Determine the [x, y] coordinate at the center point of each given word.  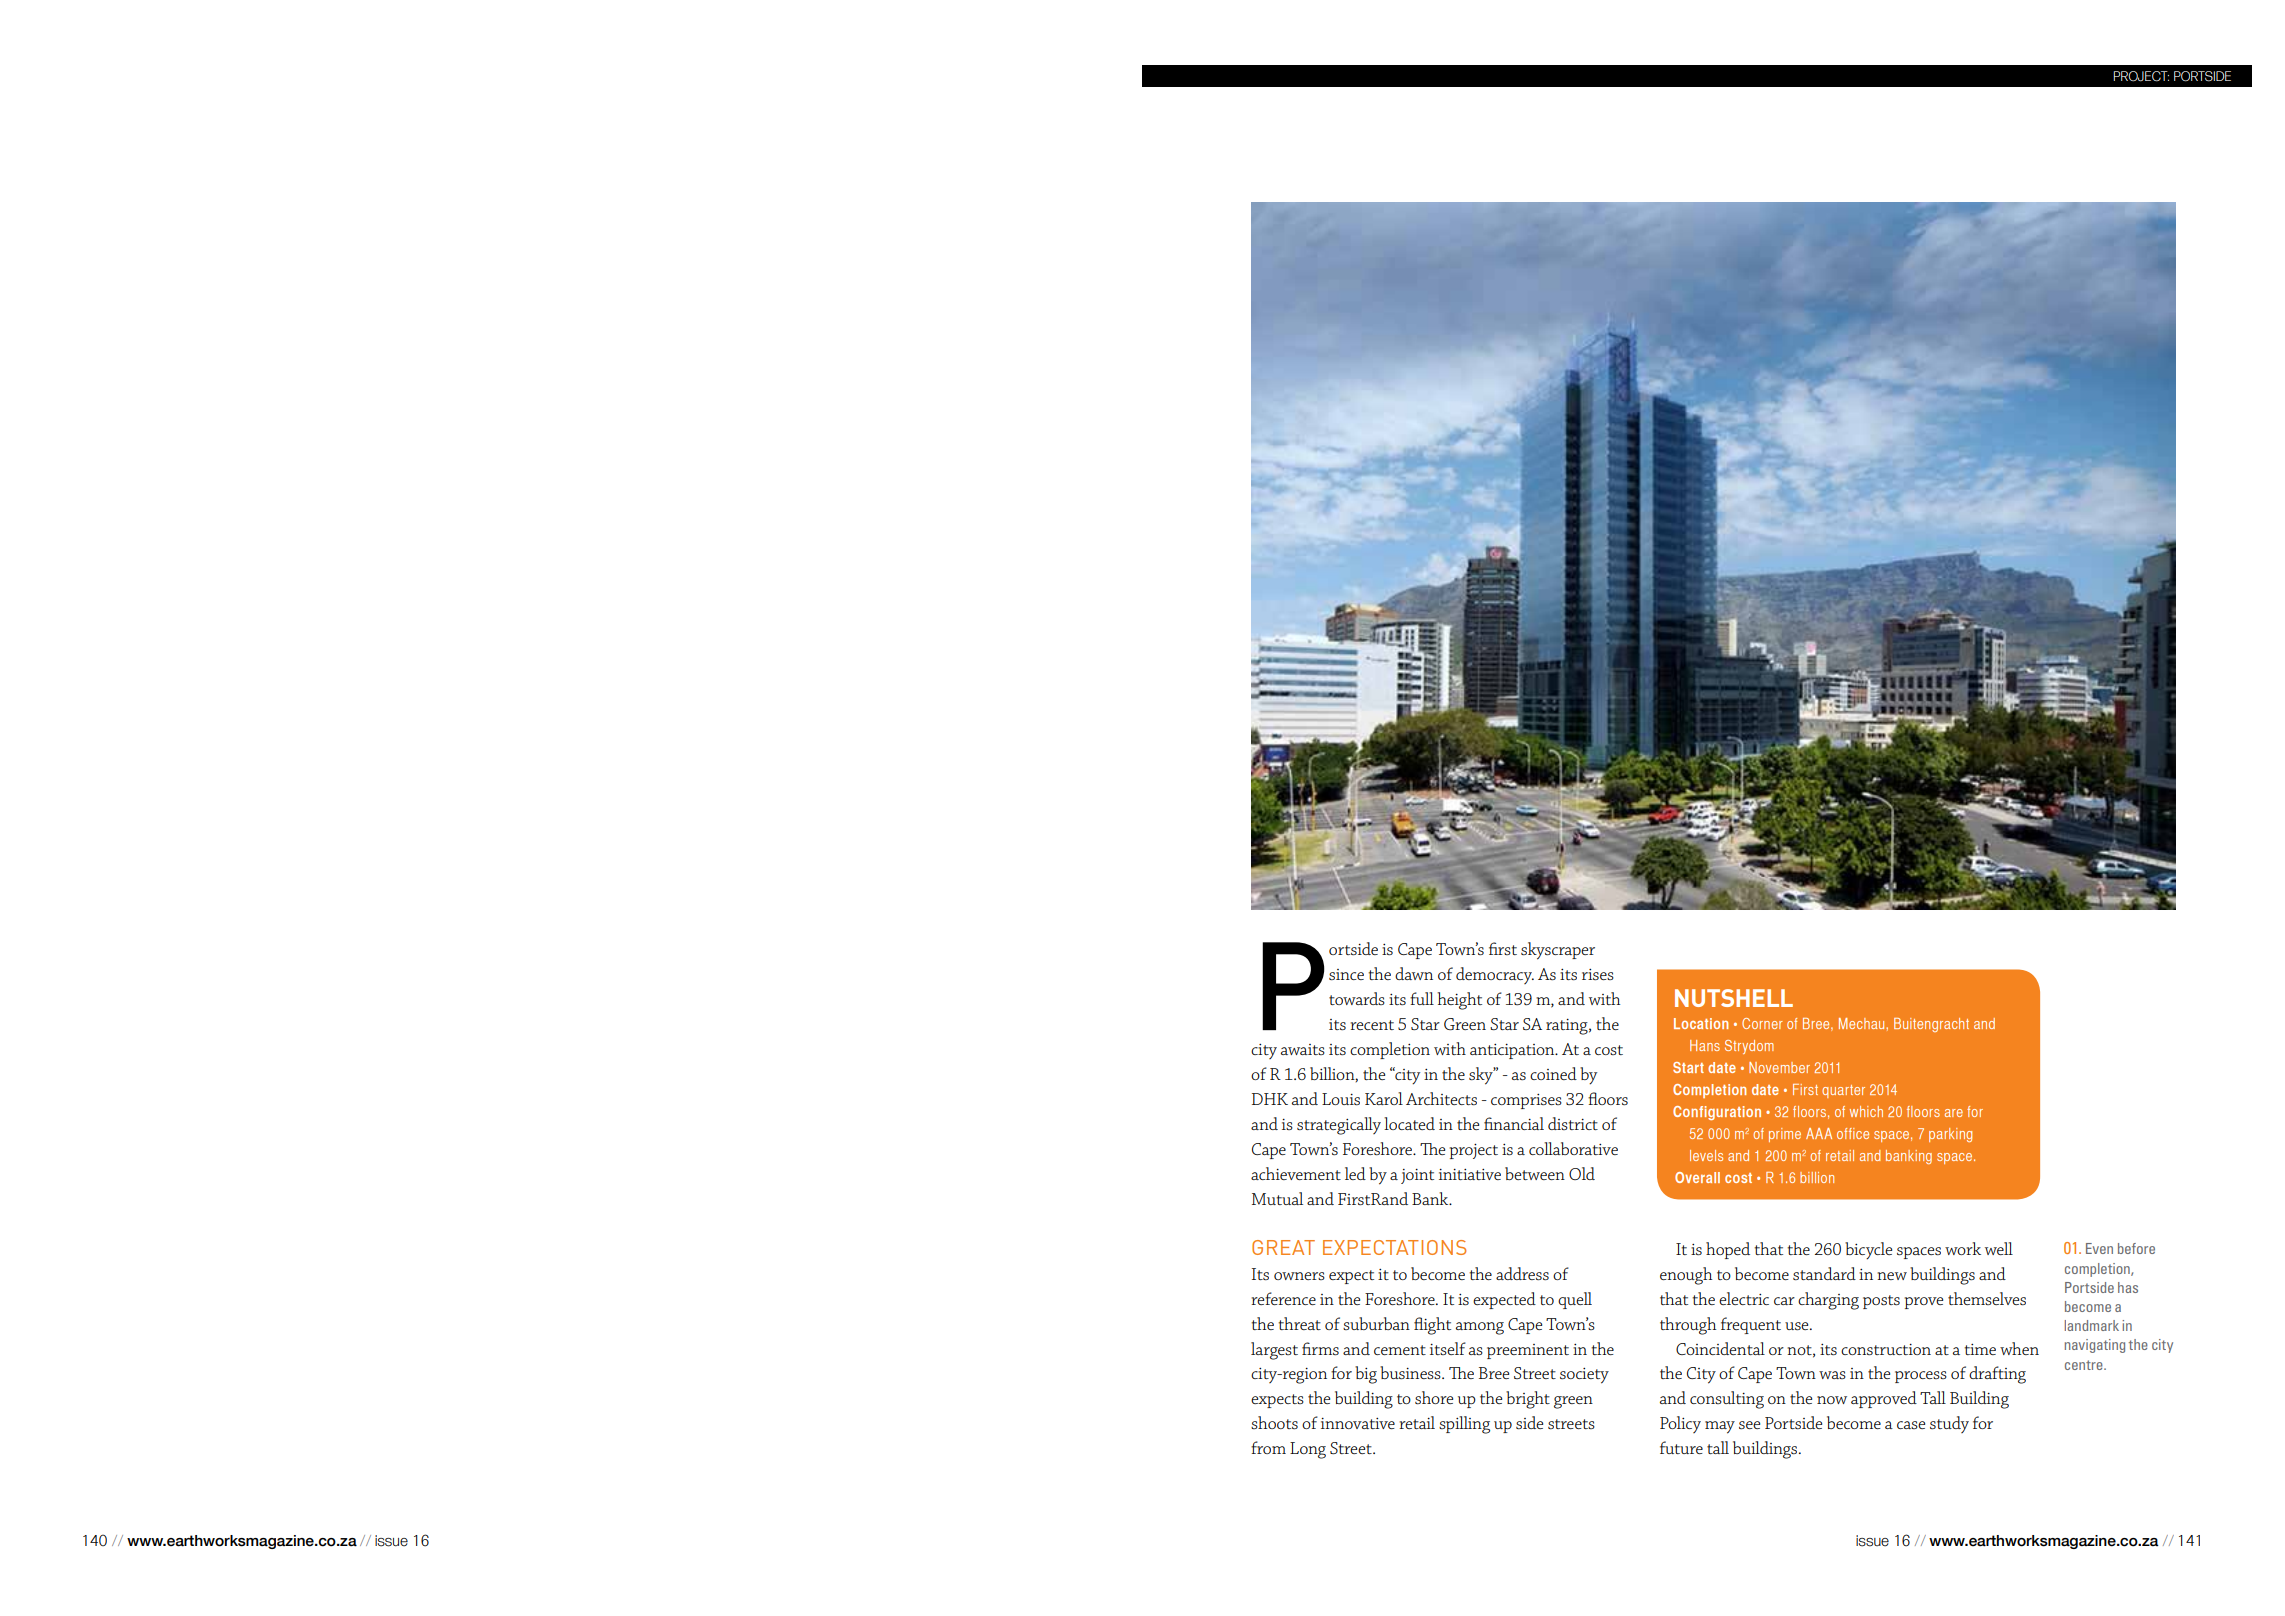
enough [1686, 1276]
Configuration [1717, 1113]
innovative [1358, 1423]
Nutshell [1734, 998]
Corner [1762, 1023]
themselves [1987, 1298]
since [1346, 974]
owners [1299, 1276]
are [1954, 1113]
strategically [1339, 1126]
